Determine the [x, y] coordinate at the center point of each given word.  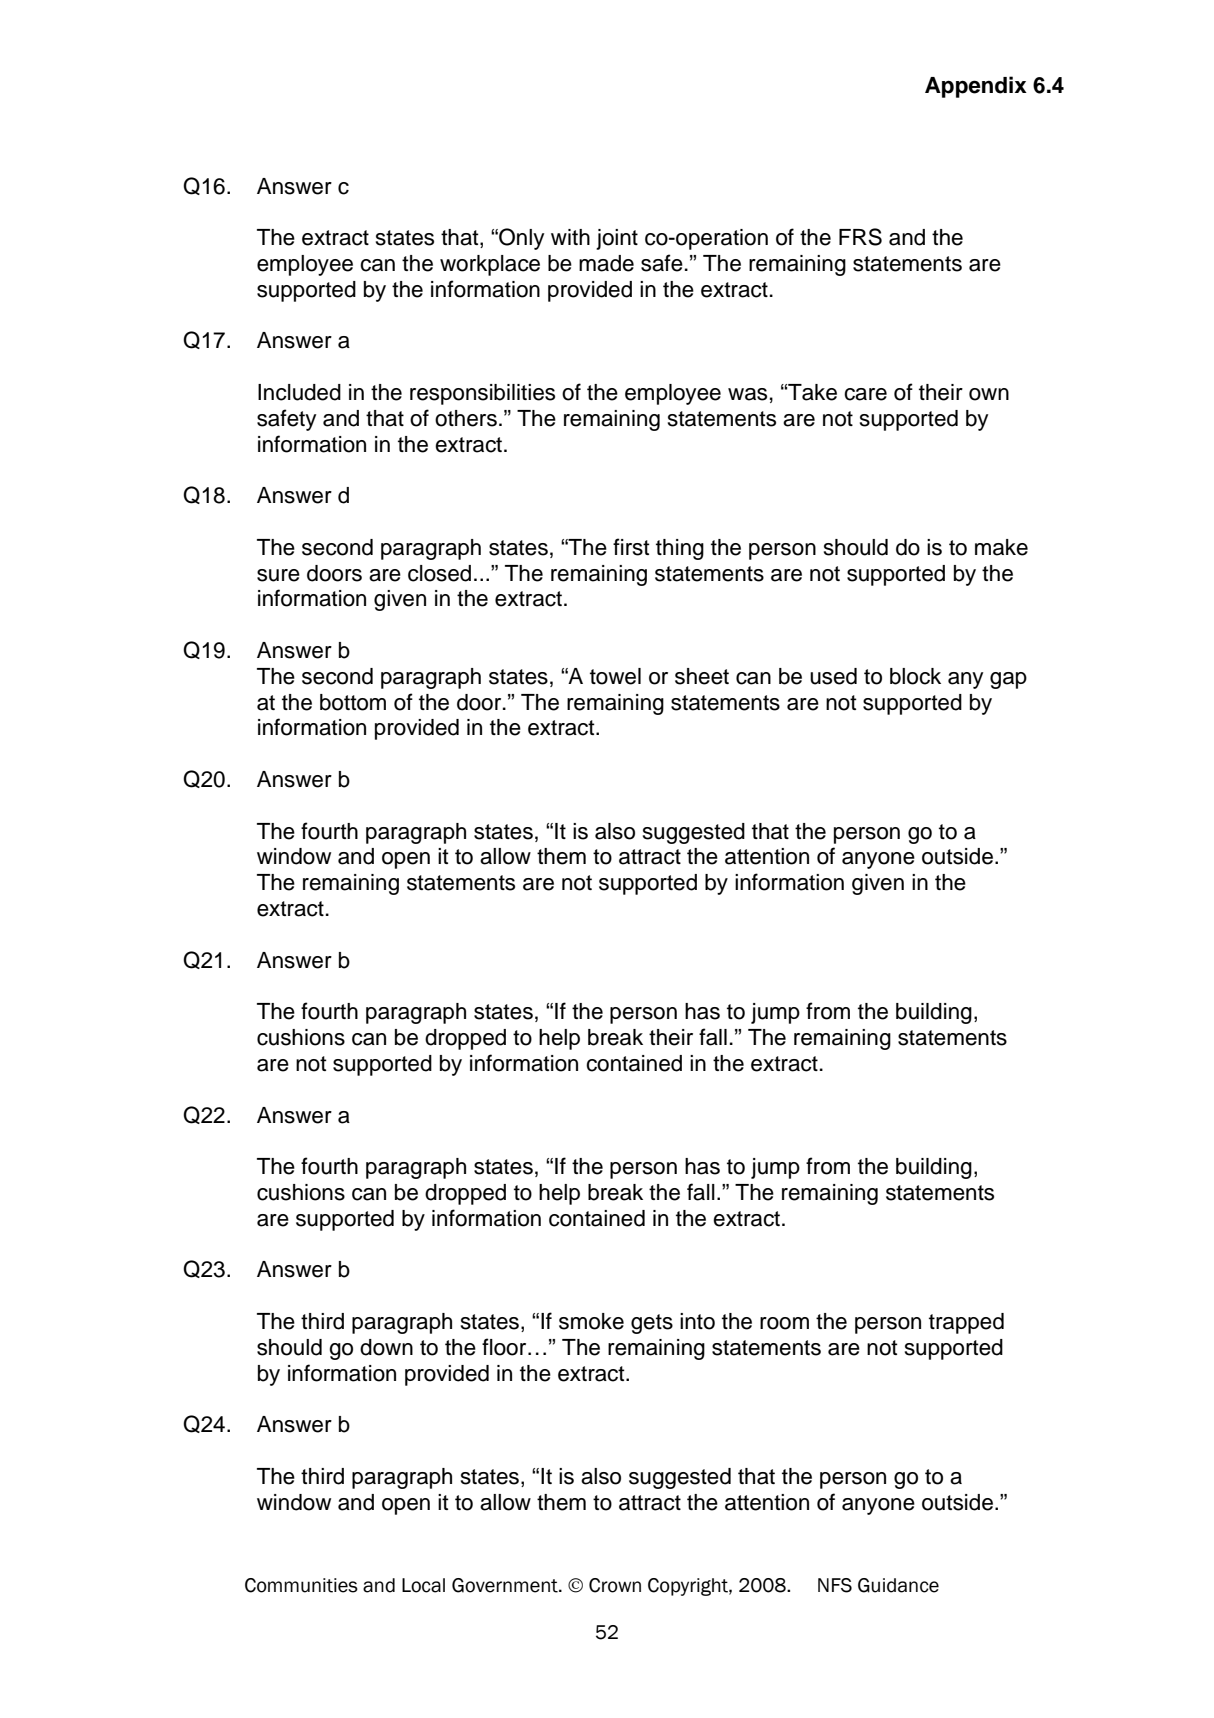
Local [423, 1585]
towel [615, 676]
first [631, 547]
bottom [353, 702]
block [915, 676]
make [1001, 547]
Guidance [898, 1585]
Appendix [976, 87]
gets [652, 1324]
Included [299, 392]
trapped [966, 1323]
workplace [490, 265]
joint [617, 239]
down [386, 1347]
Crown [615, 1585]
